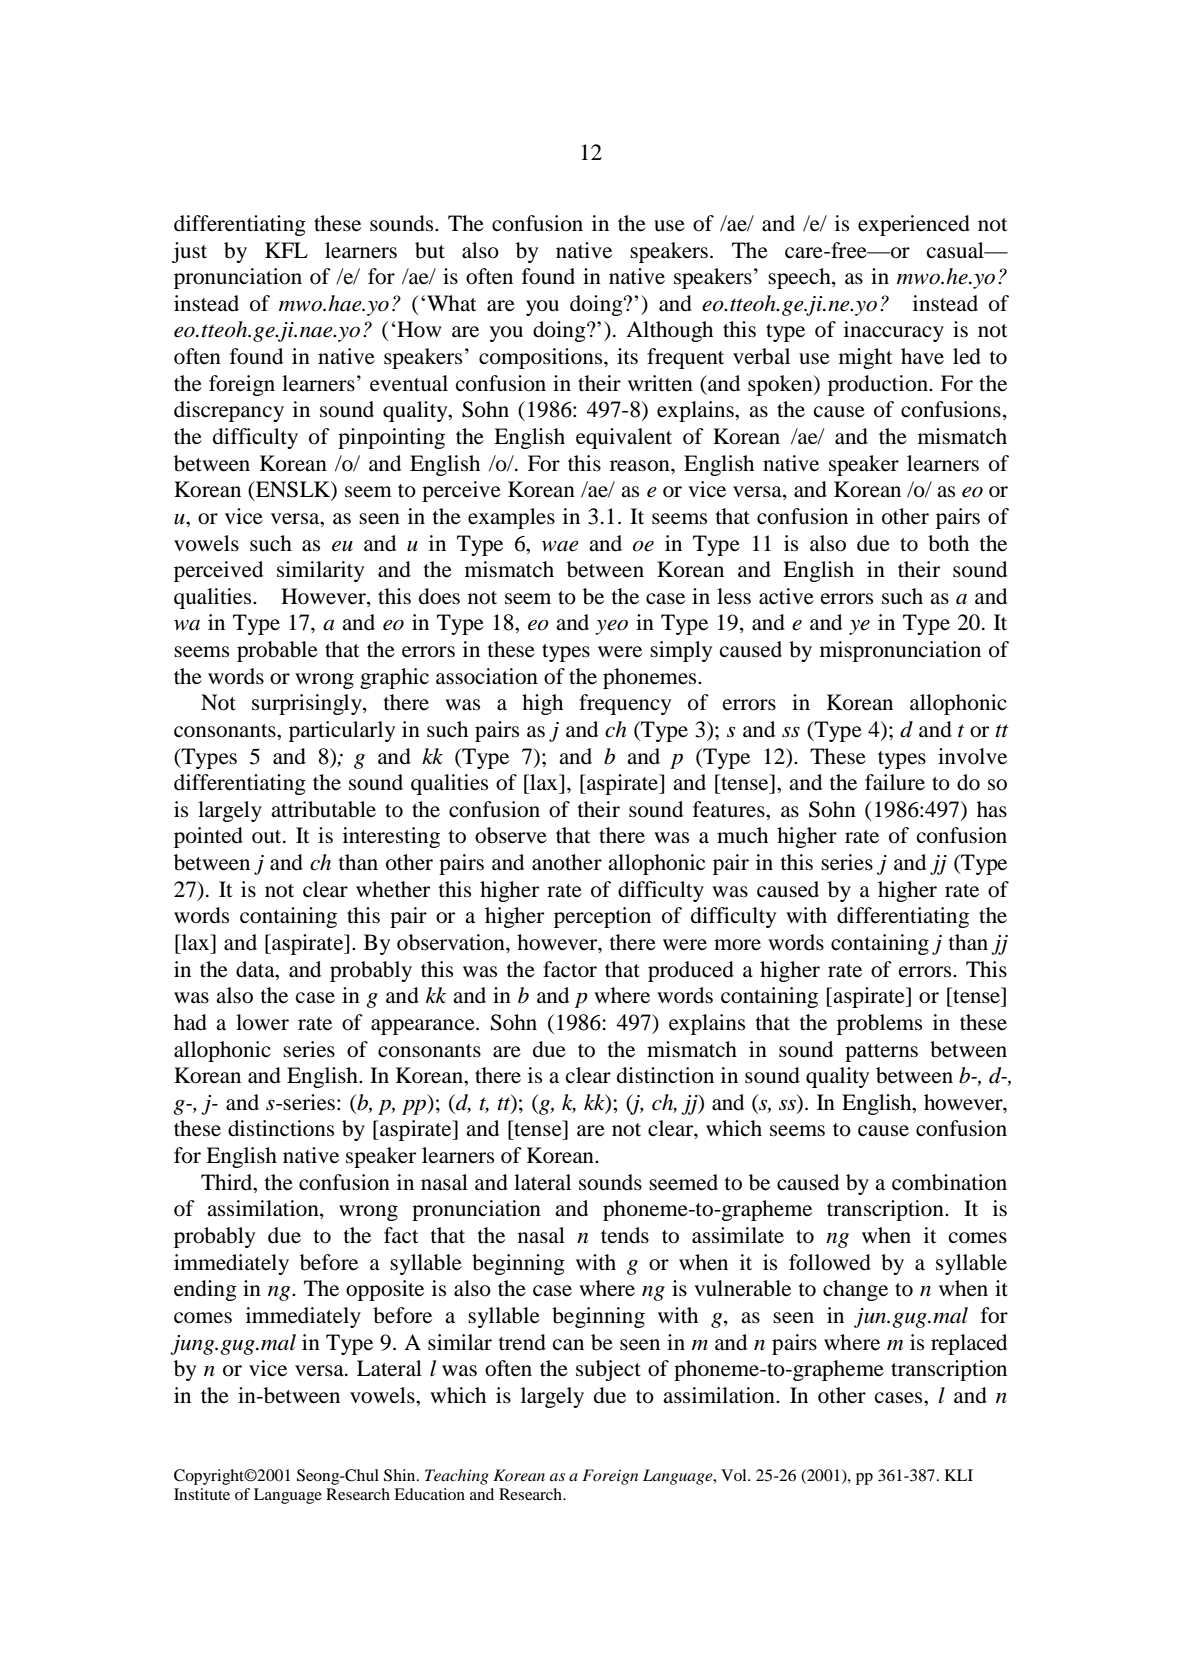 Image resolution: width=1180 pixels, height=1670 pixels. What do you see at coordinates (786, 596) in the image?
I see `active` at bounding box center [786, 596].
